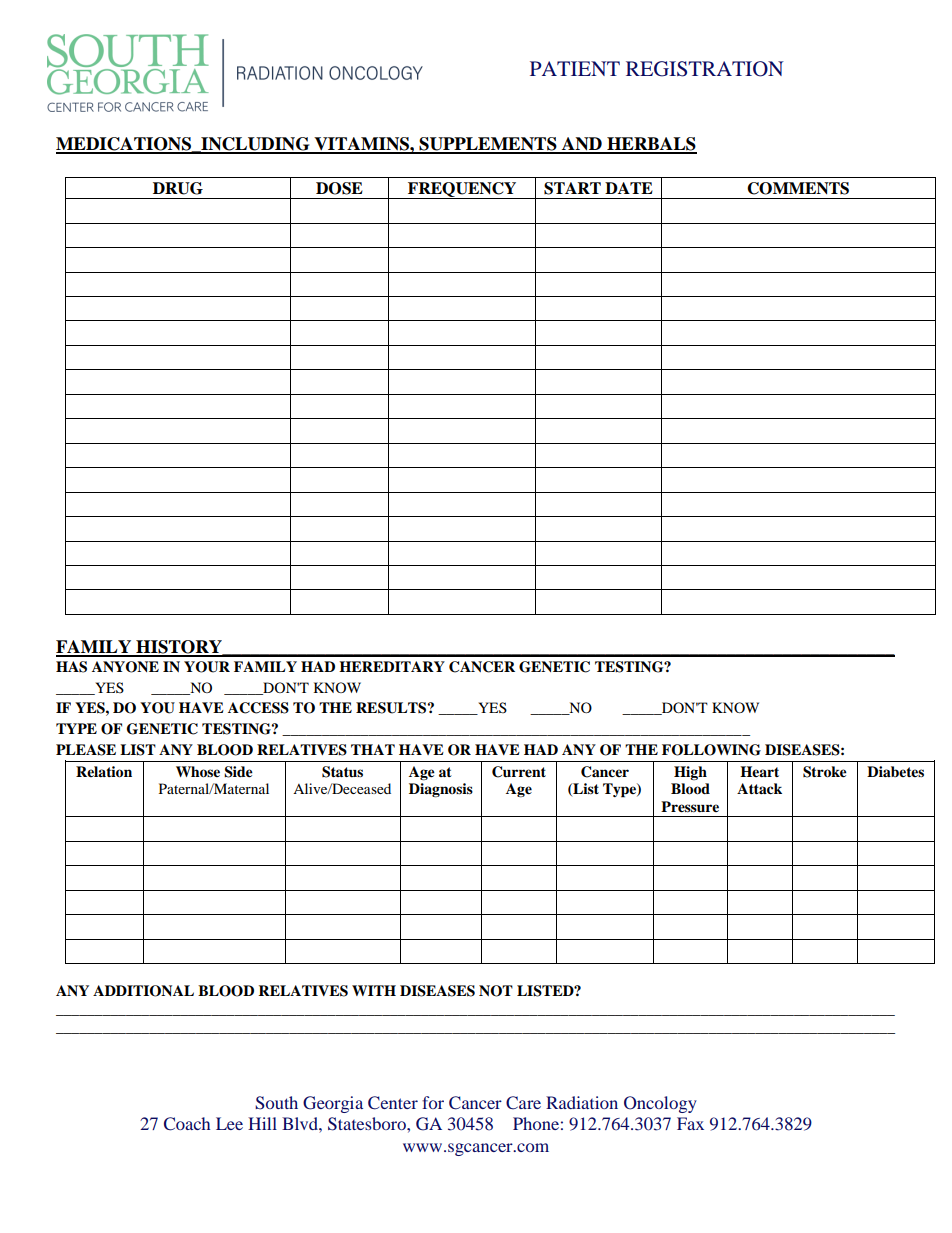 This page has height=1233, width=952. Describe the element at coordinates (392, 666) in the page. I see `HEREDITARY` at that location.
